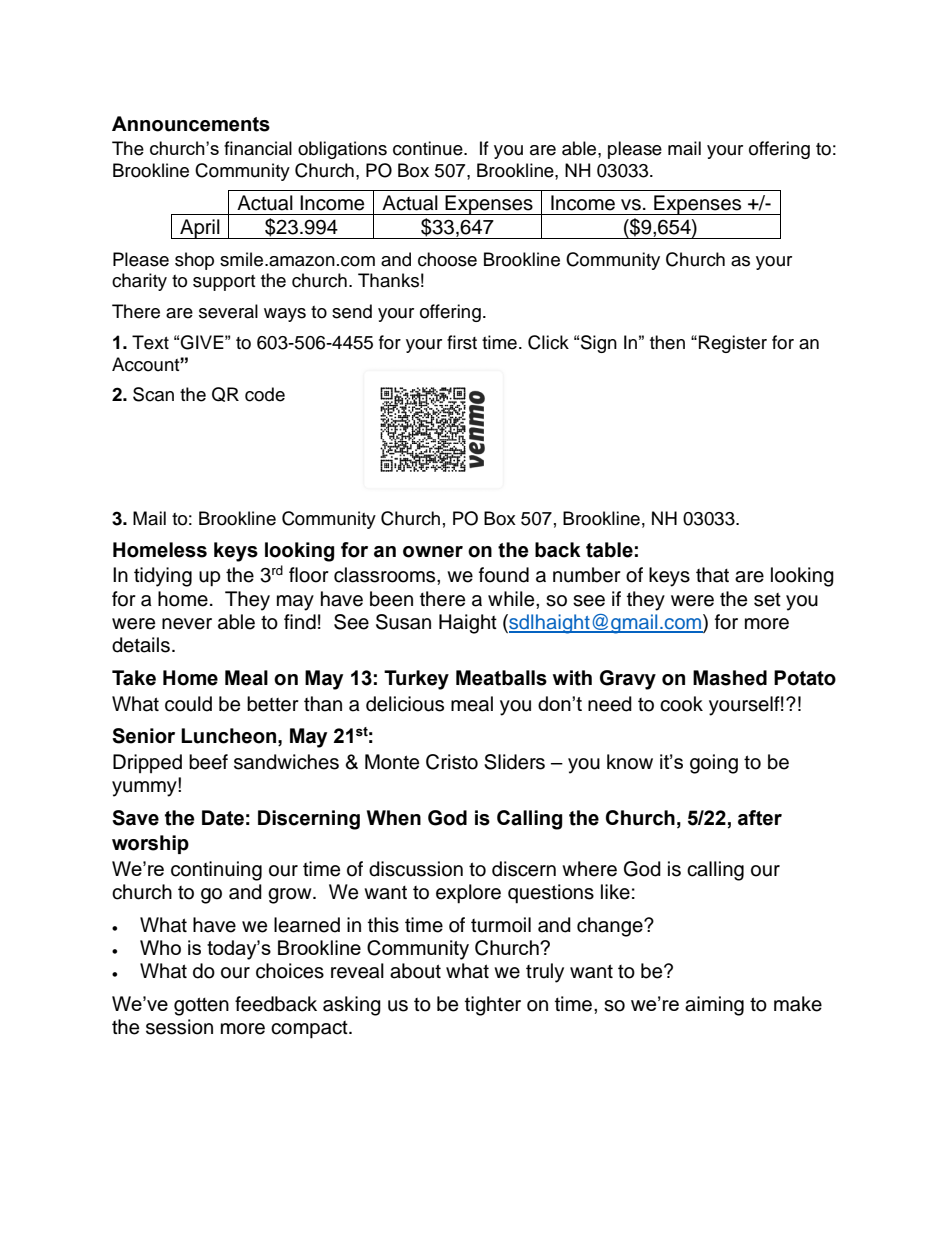  I want to click on could, so click(188, 704).
